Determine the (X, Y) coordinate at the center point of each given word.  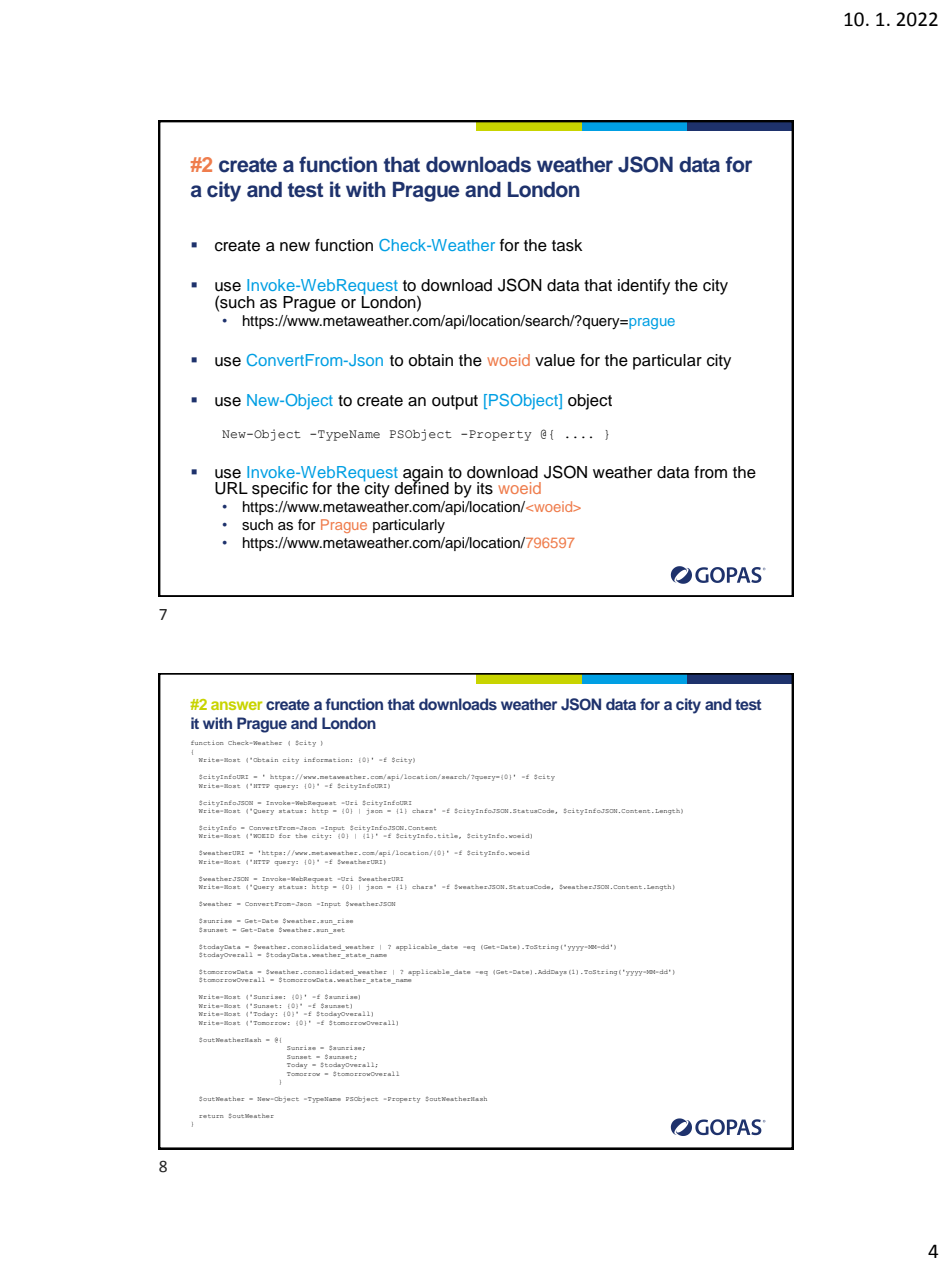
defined (422, 487)
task (567, 245)
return (211, 1116)
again (422, 475)
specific (280, 490)
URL (231, 488)
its (485, 488)
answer (236, 705)
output (455, 402)
